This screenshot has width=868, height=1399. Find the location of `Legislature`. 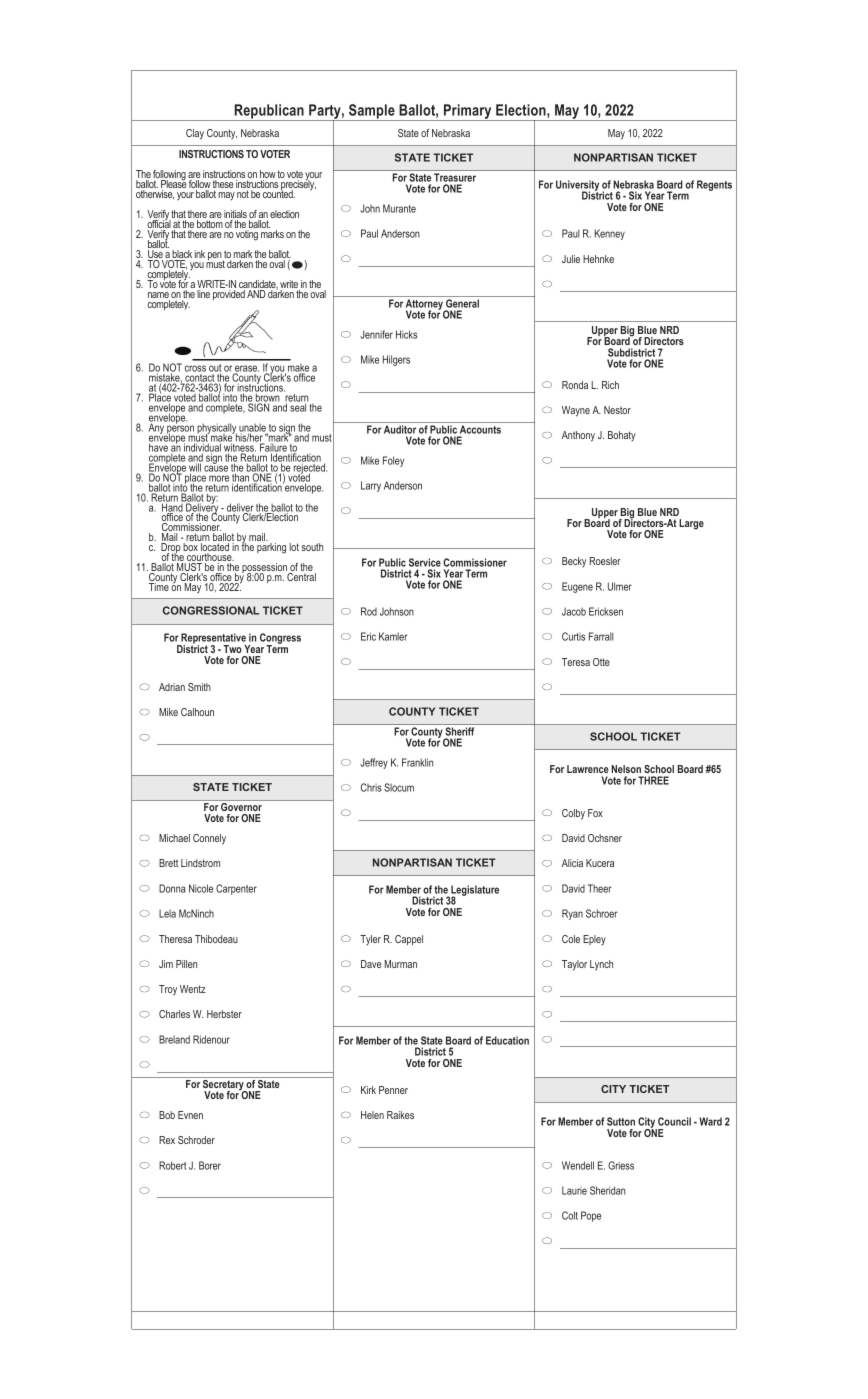

Legislature is located at coordinates (474, 892).
